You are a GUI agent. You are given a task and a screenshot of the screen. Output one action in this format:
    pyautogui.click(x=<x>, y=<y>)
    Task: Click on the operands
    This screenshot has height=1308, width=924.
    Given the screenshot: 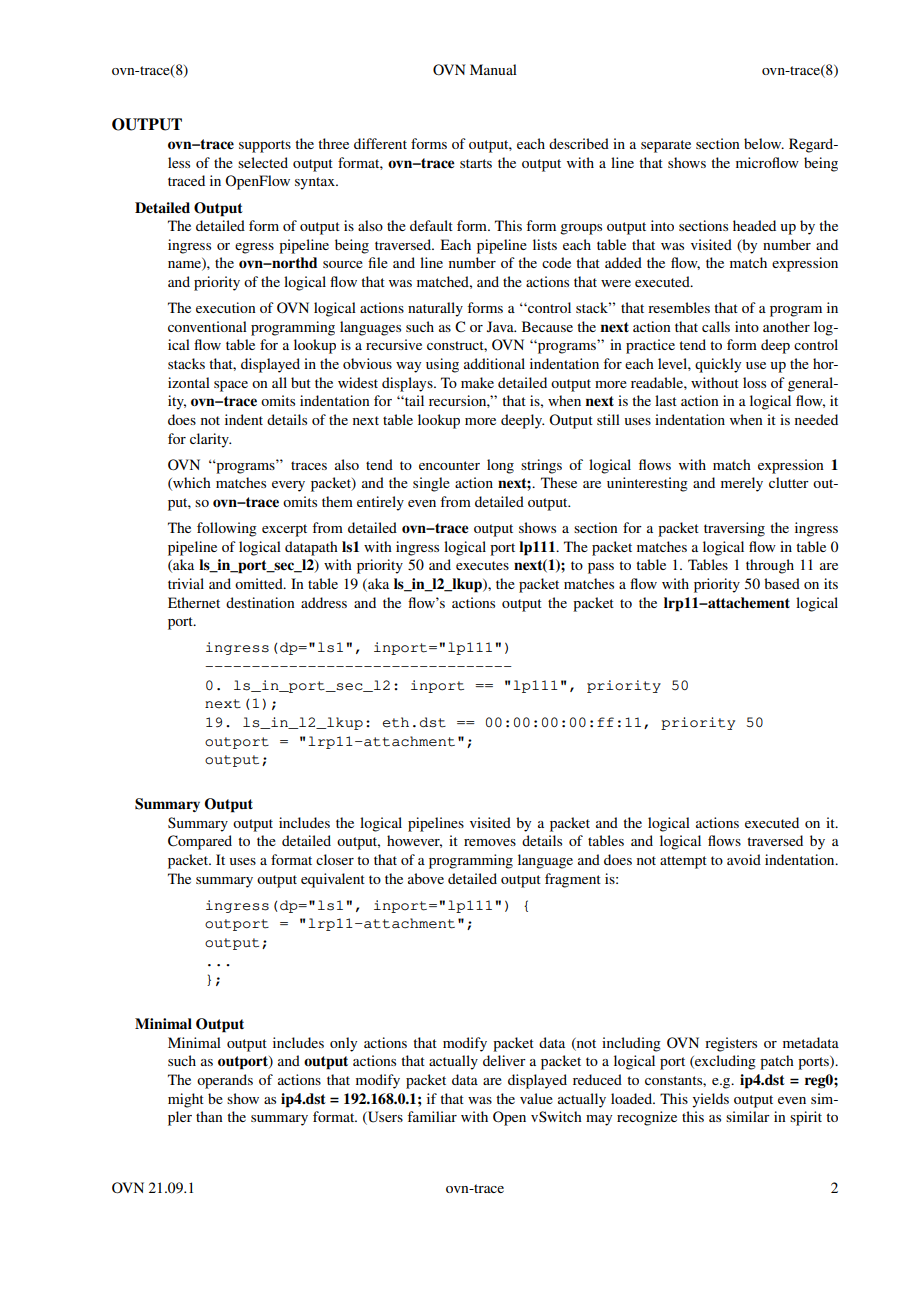 What is the action you would take?
    pyautogui.click(x=225, y=1081)
